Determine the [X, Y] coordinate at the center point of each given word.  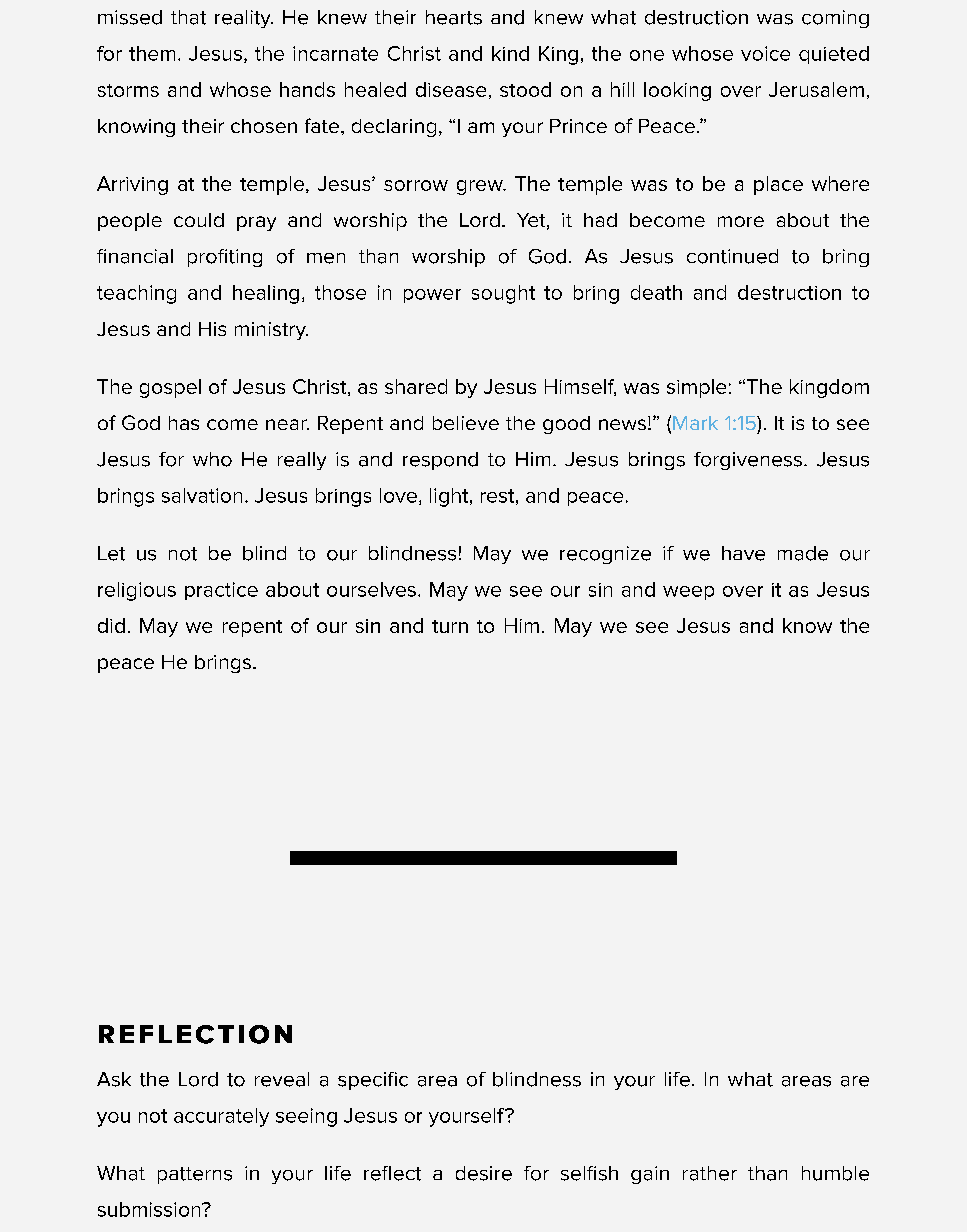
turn [450, 626]
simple [696, 388]
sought [503, 294]
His [212, 329]
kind [510, 53]
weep [688, 593]
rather [710, 1173]
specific [373, 1081]
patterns [195, 1175]
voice [765, 53]
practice [221, 591]
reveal [282, 1079]
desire [484, 1173]
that [188, 17]
